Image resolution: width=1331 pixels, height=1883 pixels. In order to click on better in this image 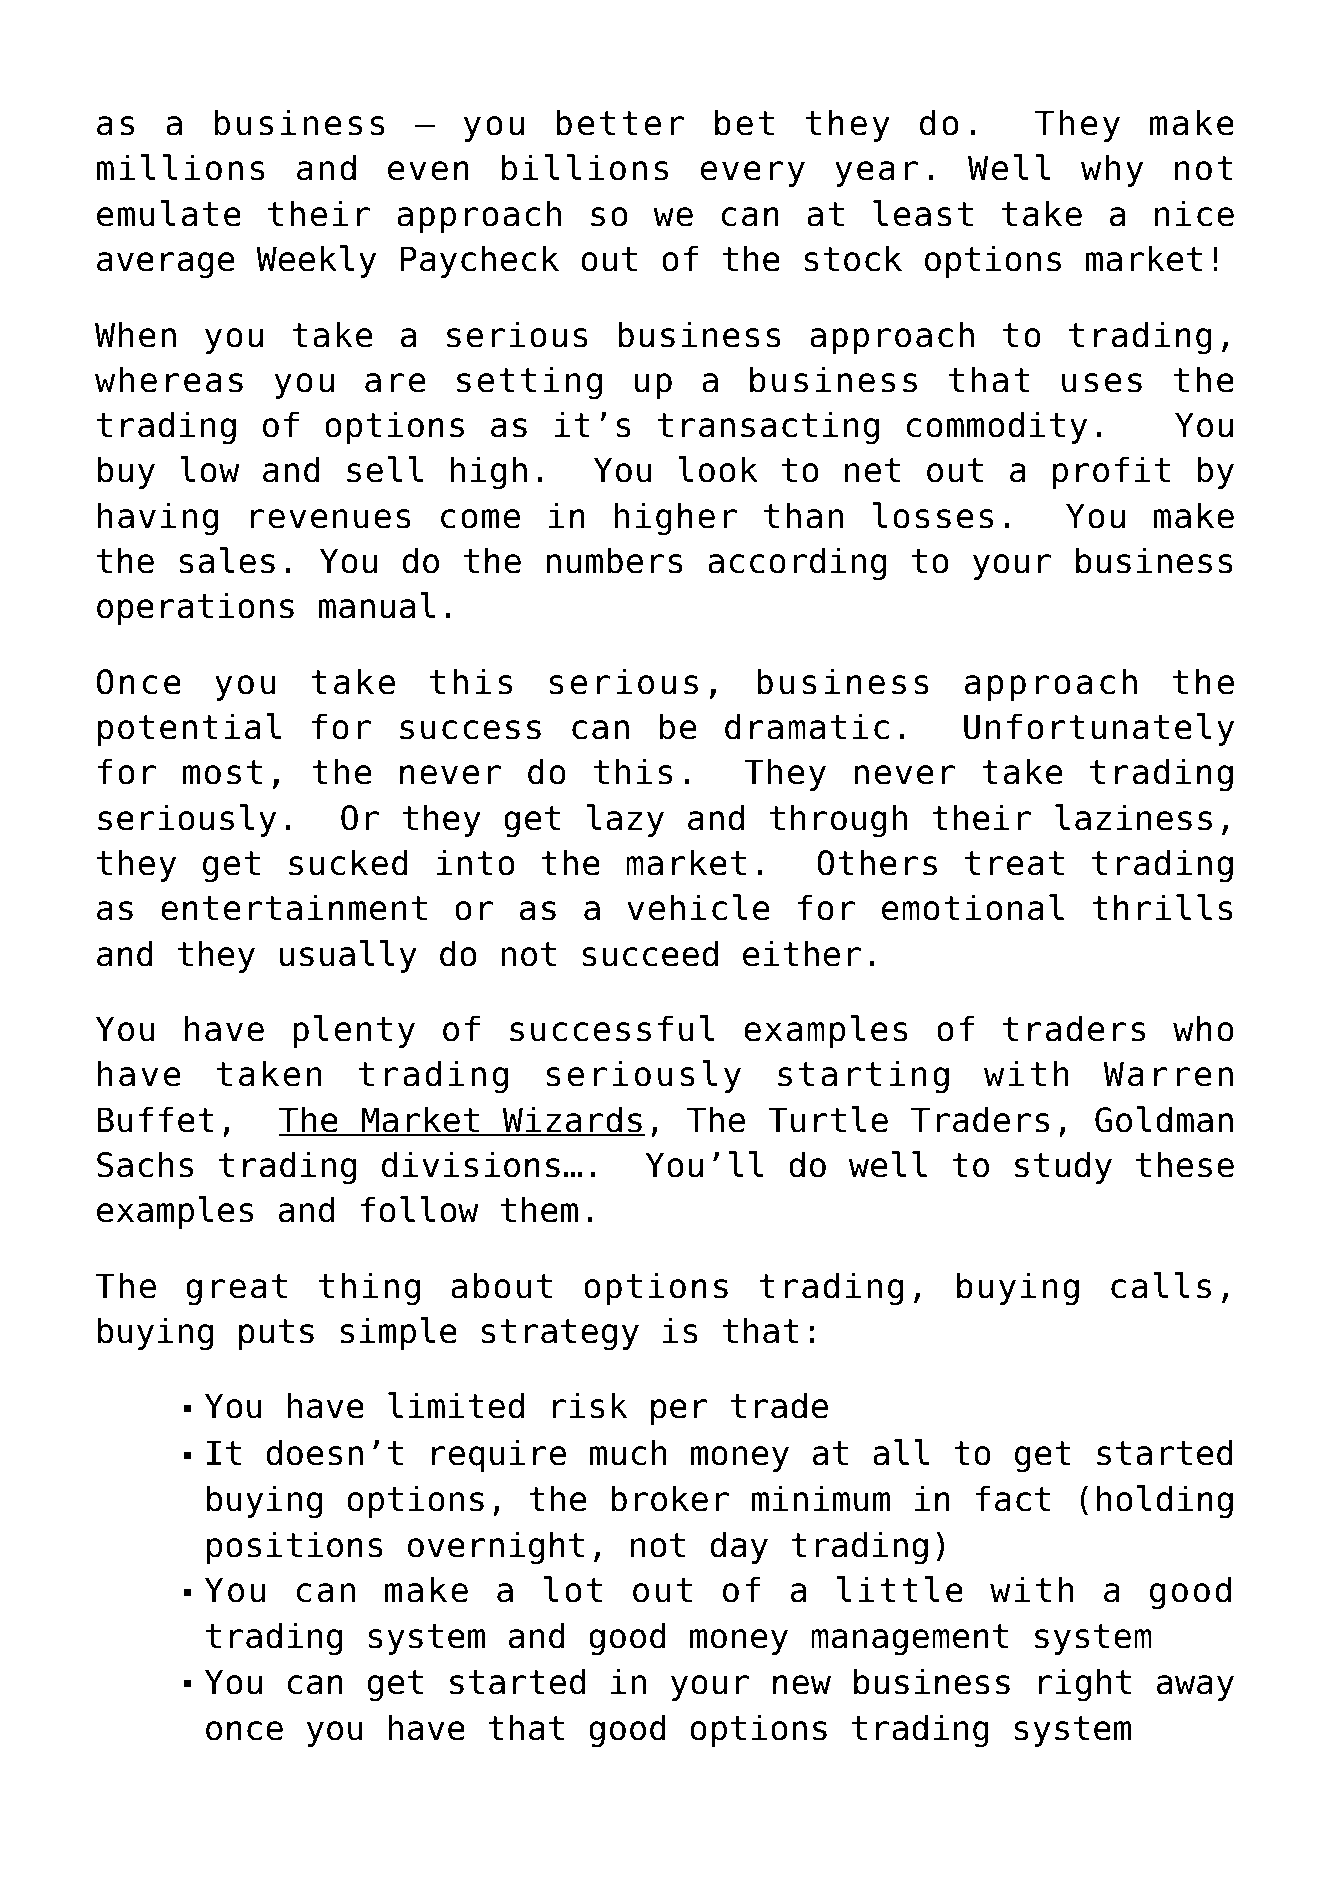, I will do `click(620, 122)`.
